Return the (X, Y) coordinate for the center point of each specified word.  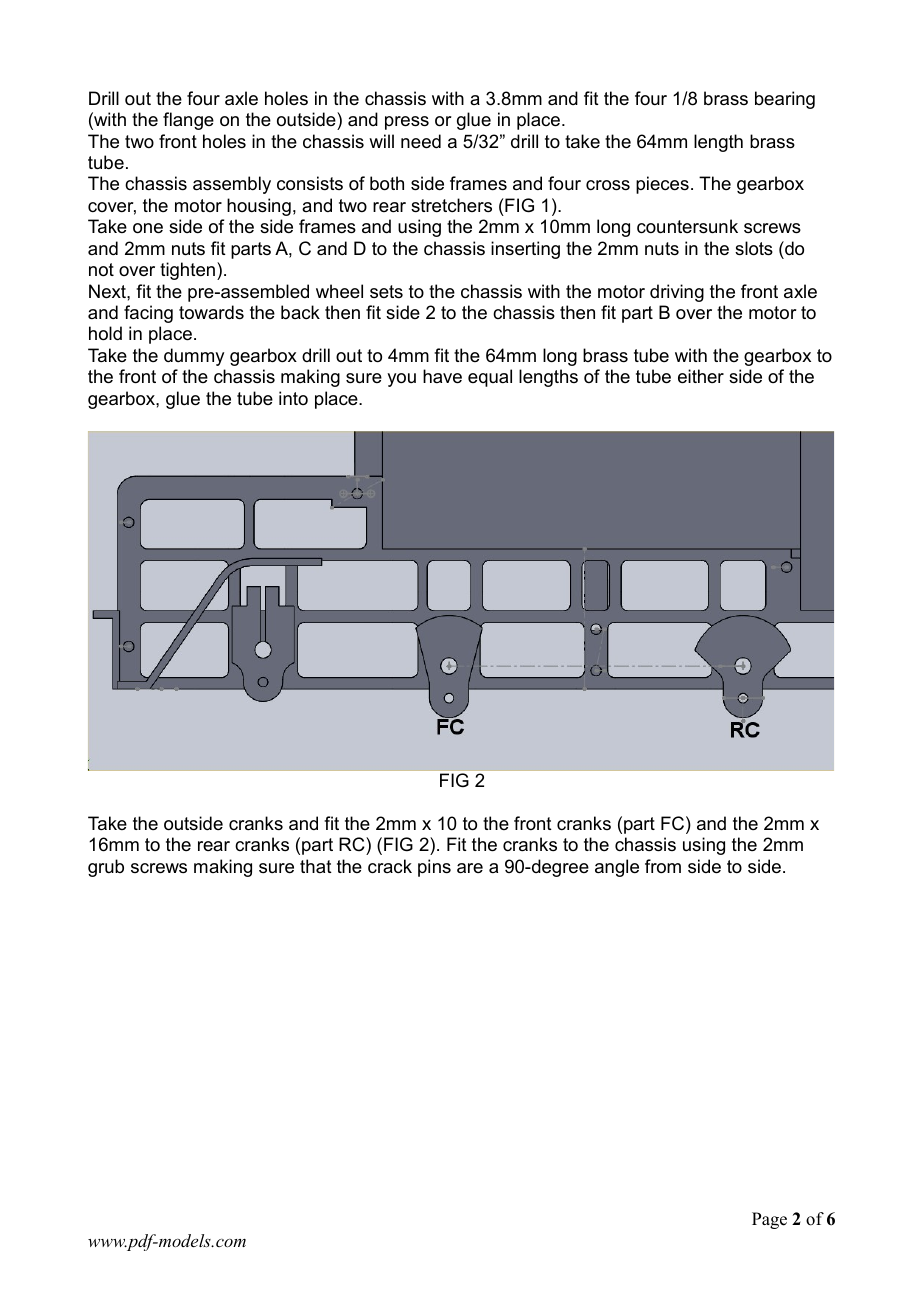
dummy (194, 357)
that (316, 866)
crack (390, 866)
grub (106, 868)
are (470, 868)
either (701, 376)
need (421, 141)
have (442, 376)
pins (434, 868)
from (663, 866)
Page (769, 1220)
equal (490, 378)
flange (188, 121)
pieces (662, 185)
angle (617, 868)
